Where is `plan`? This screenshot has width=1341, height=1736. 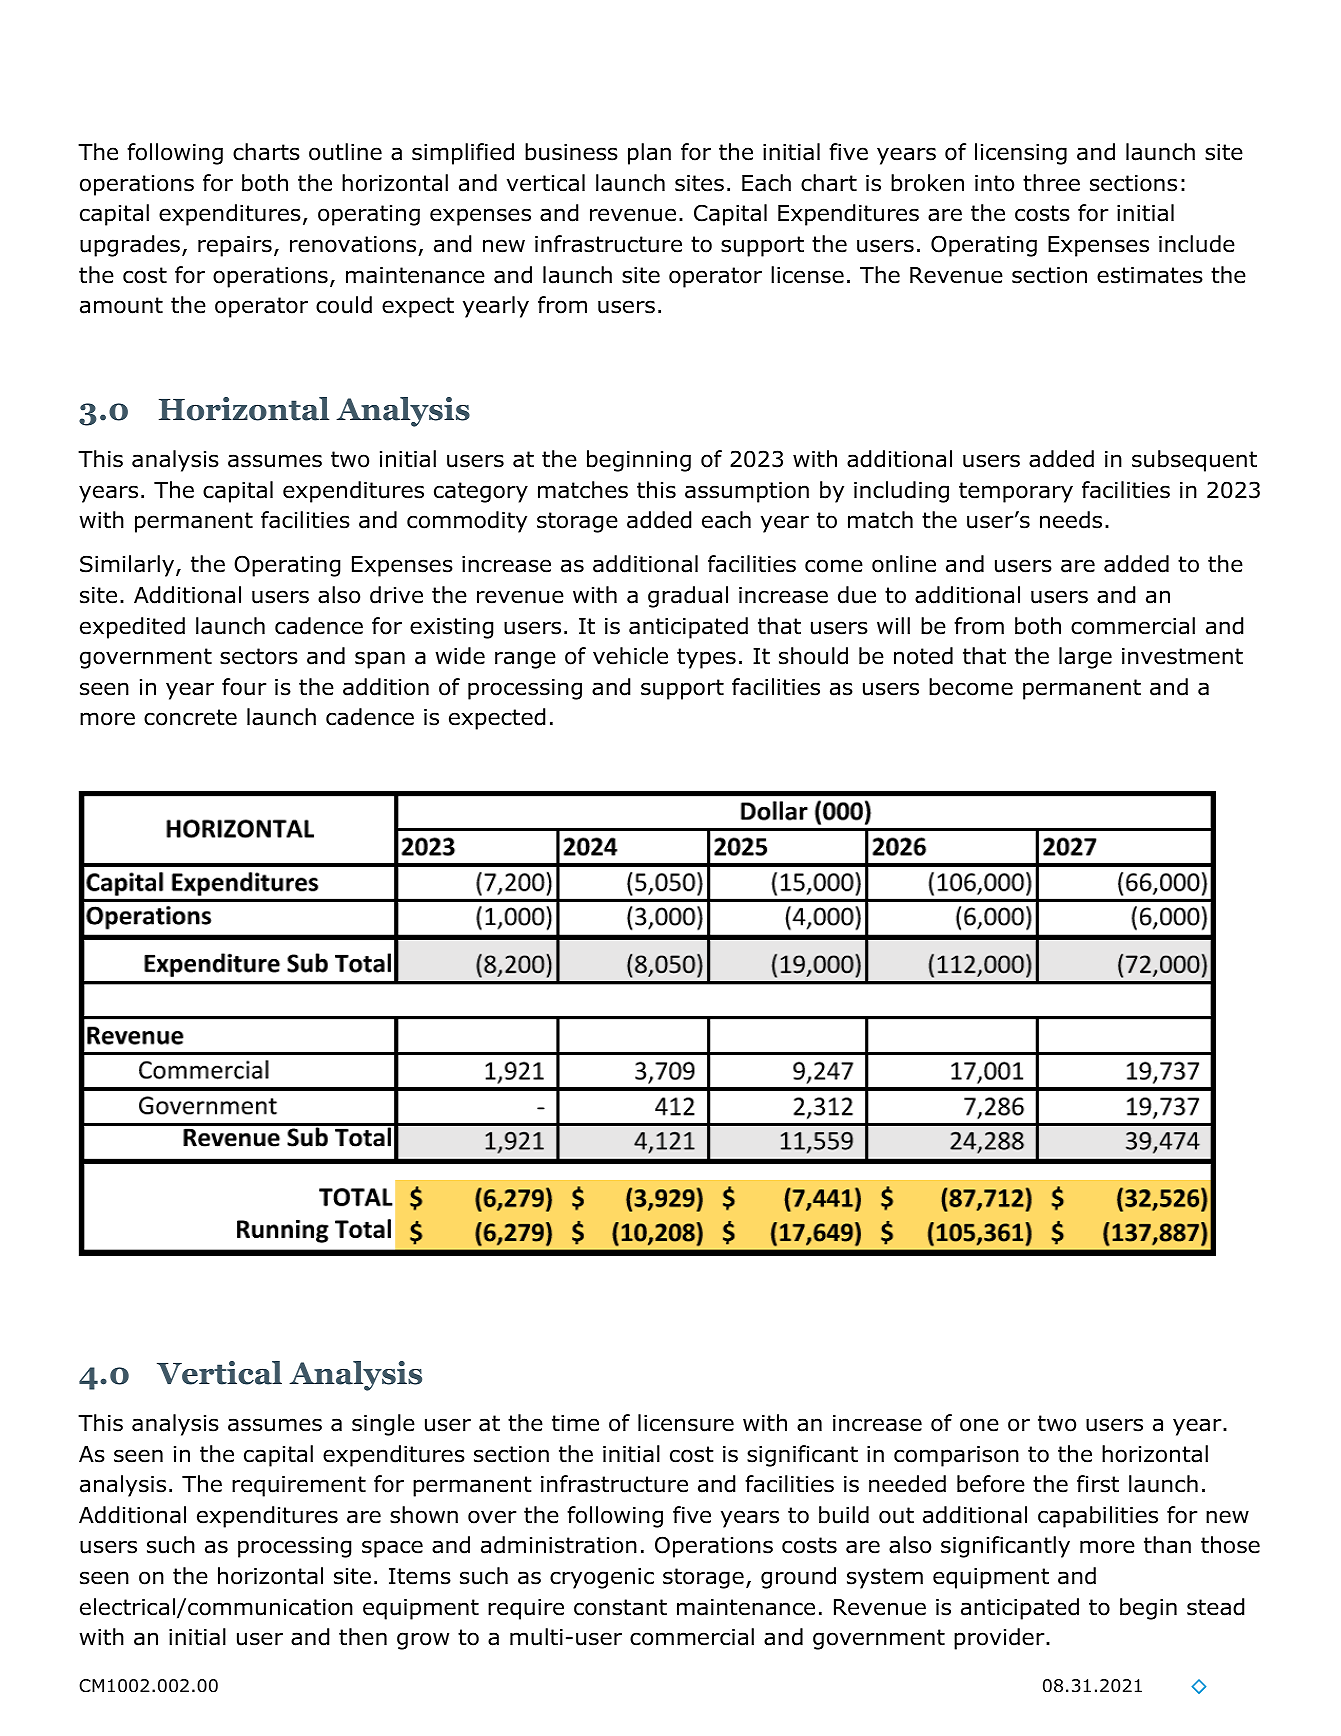 plan is located at coordinates (649, 154).
